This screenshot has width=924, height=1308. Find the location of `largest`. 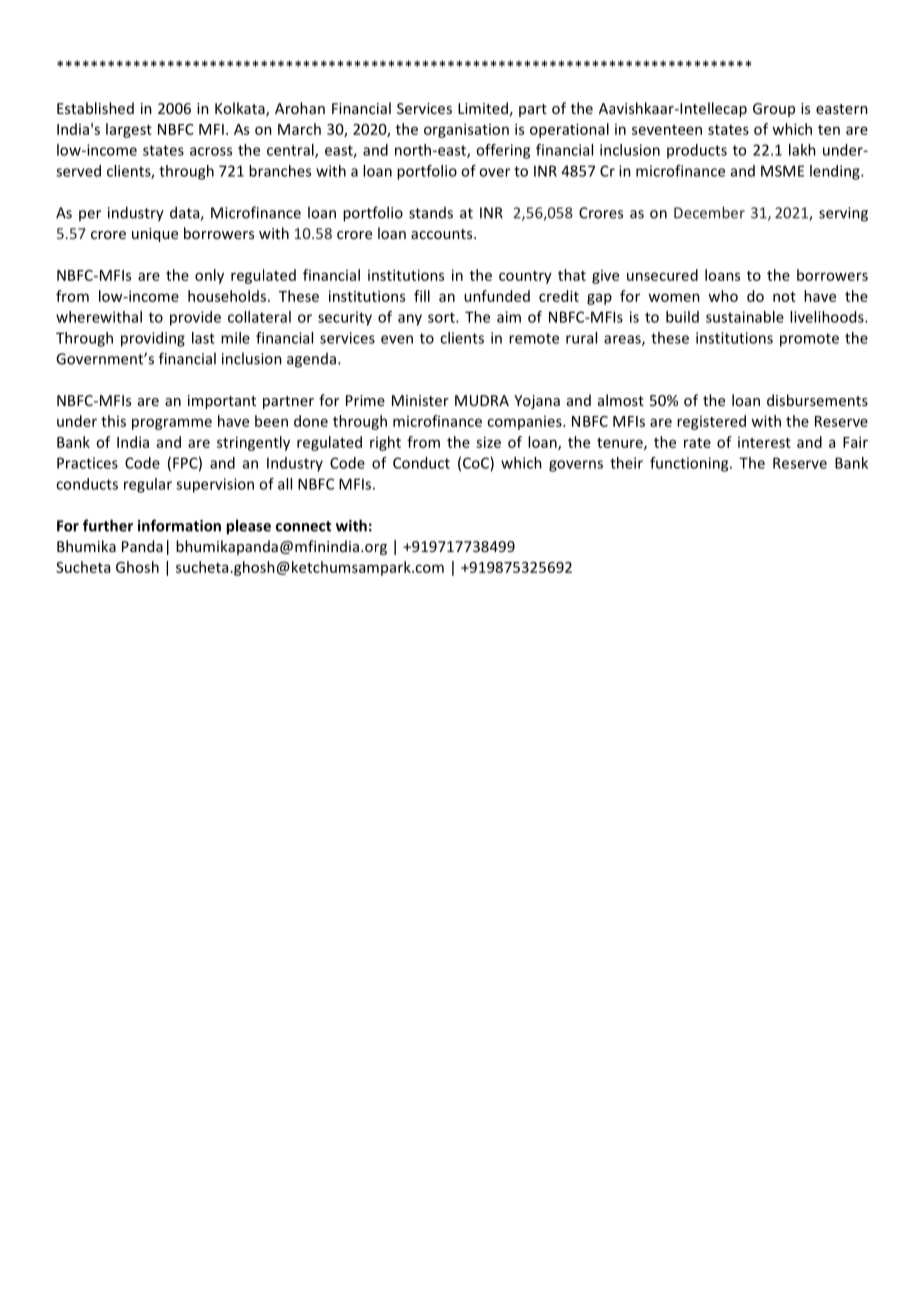

largest is located at coordinates (129, 130).
